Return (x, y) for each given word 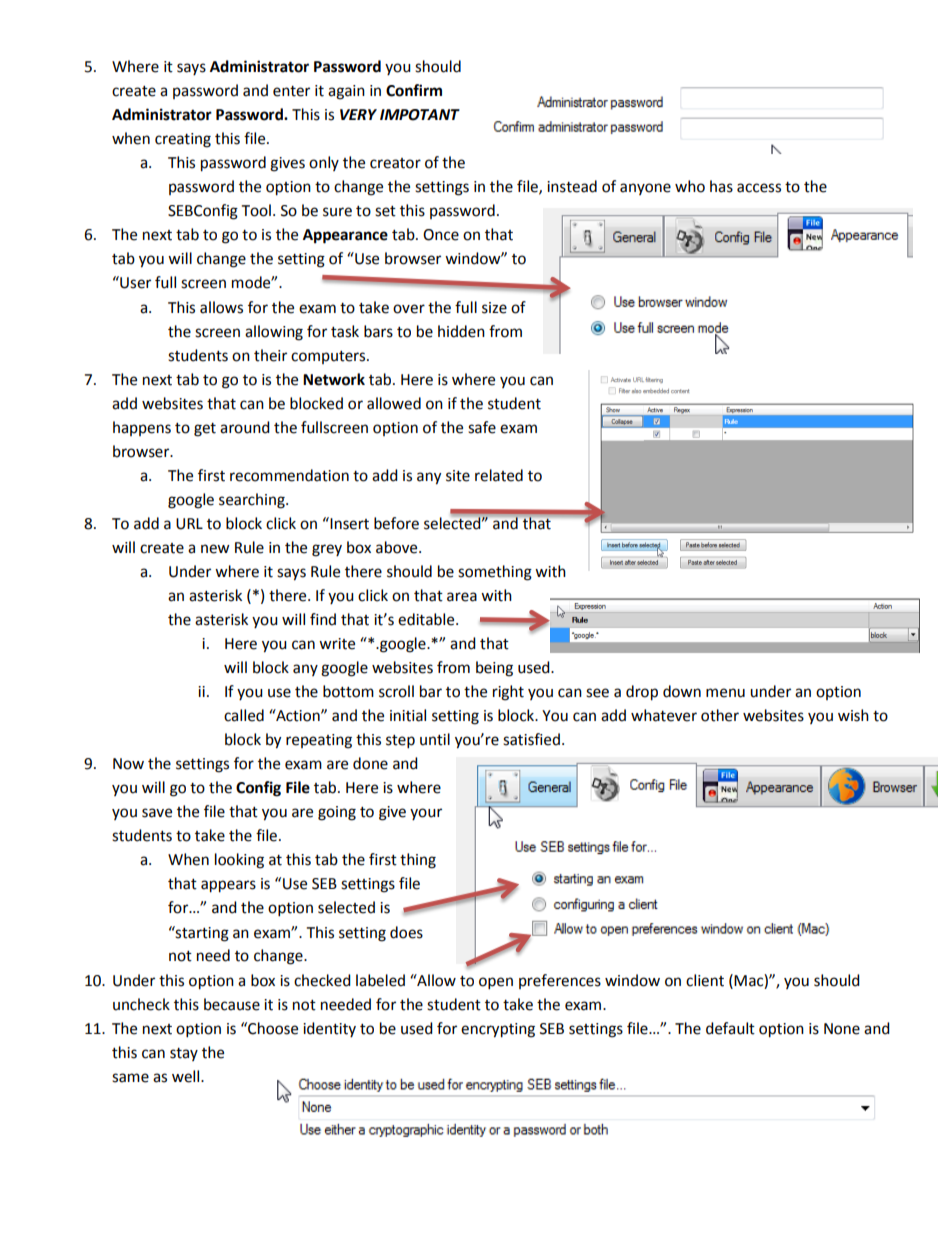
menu (725, 693)
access (759, 188)
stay (184, 1054)
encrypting (498, 1030)
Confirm (414, 90)
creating (183, 140)
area (462, 597)
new (215, 549)
